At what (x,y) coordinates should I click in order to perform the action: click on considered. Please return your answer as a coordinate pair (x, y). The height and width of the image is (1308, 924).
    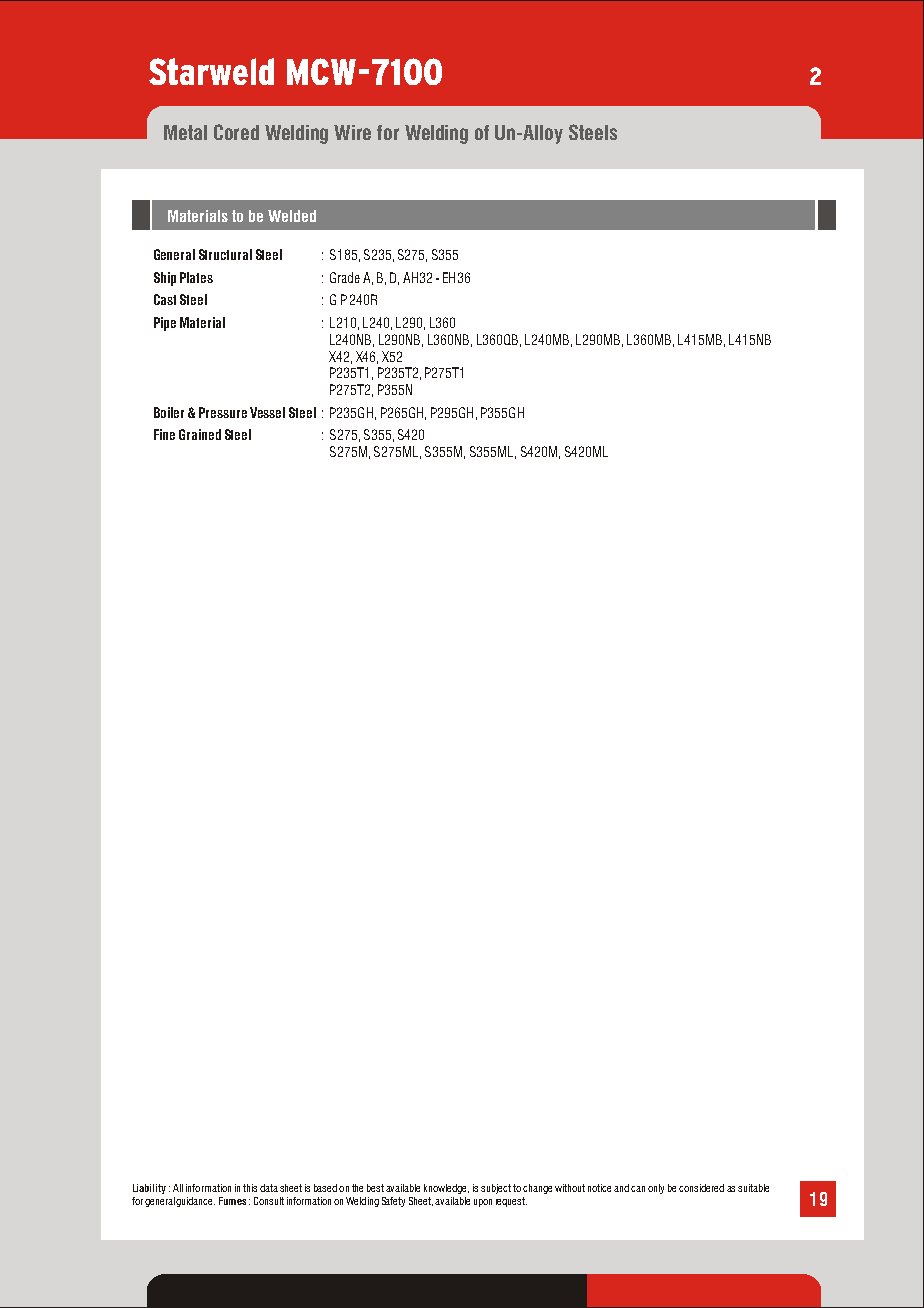
    Looking at the image, I should click on (701, 1188).
